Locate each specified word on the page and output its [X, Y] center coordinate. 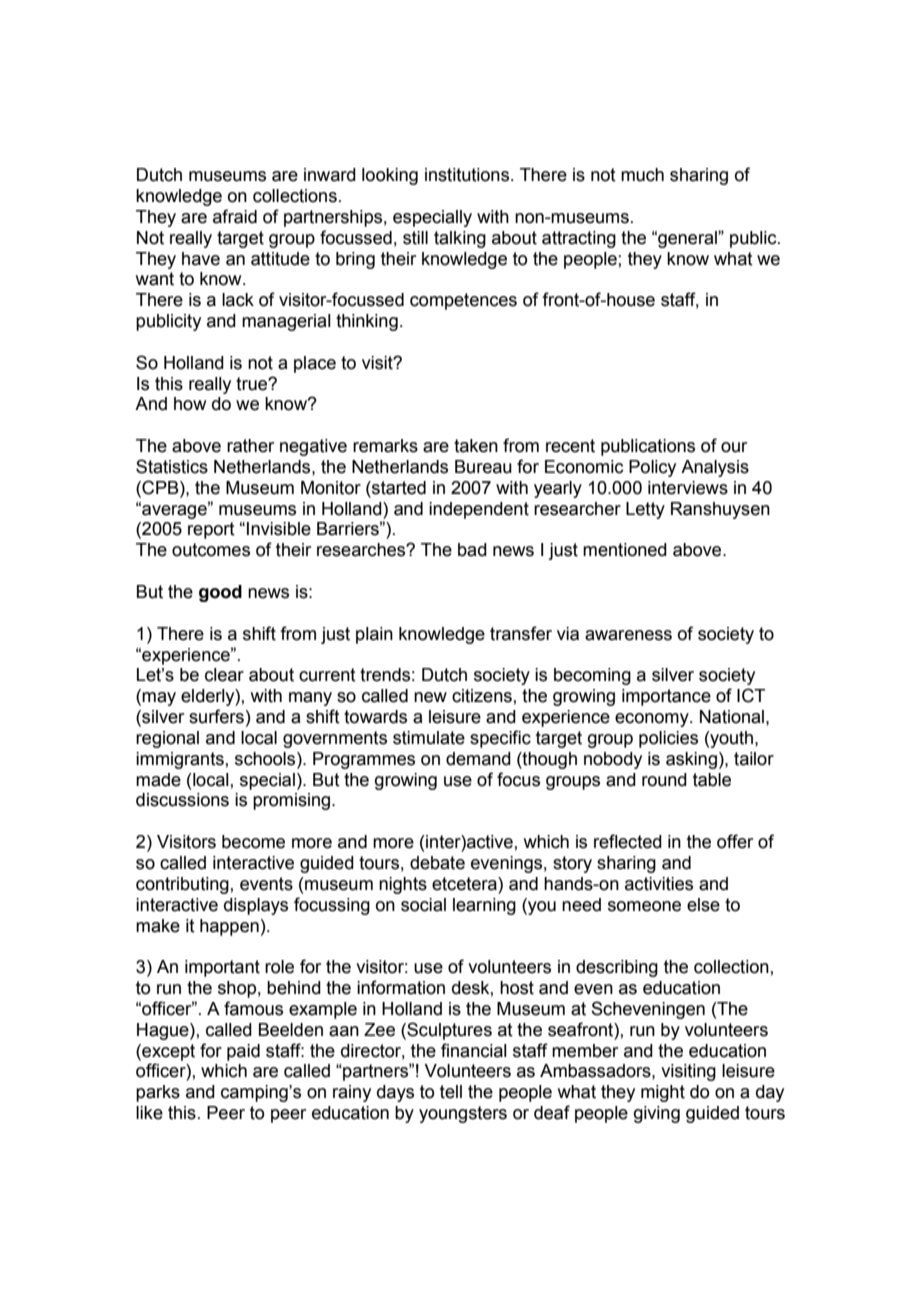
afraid [235, 216]
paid [243, 1052]
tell [451, 1092]
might [663, 1093]
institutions [468, 175]
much [642, 175]
